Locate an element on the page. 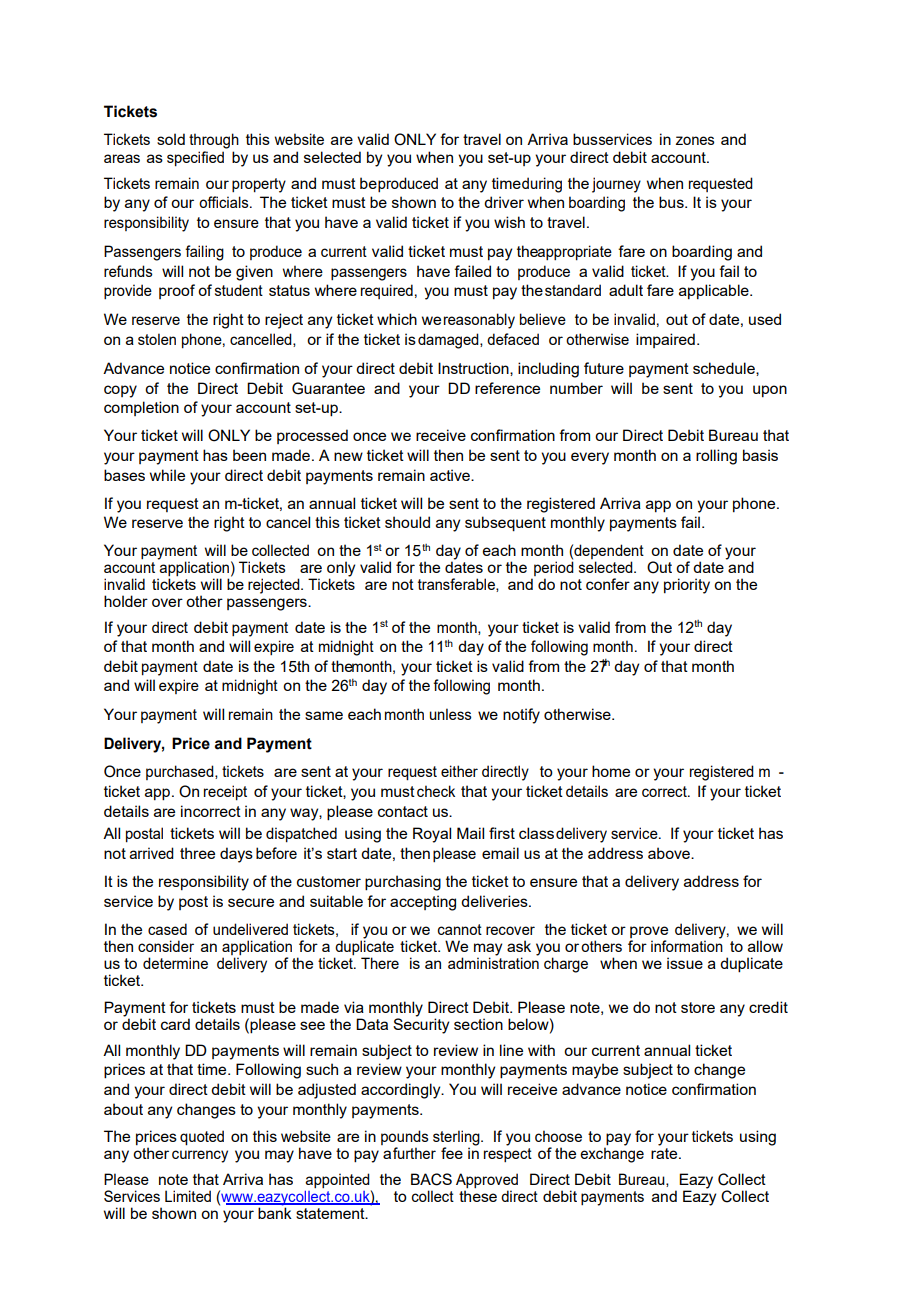 The height and width of the image is (1307, 924). zones is located at coordinates (695, 140).
